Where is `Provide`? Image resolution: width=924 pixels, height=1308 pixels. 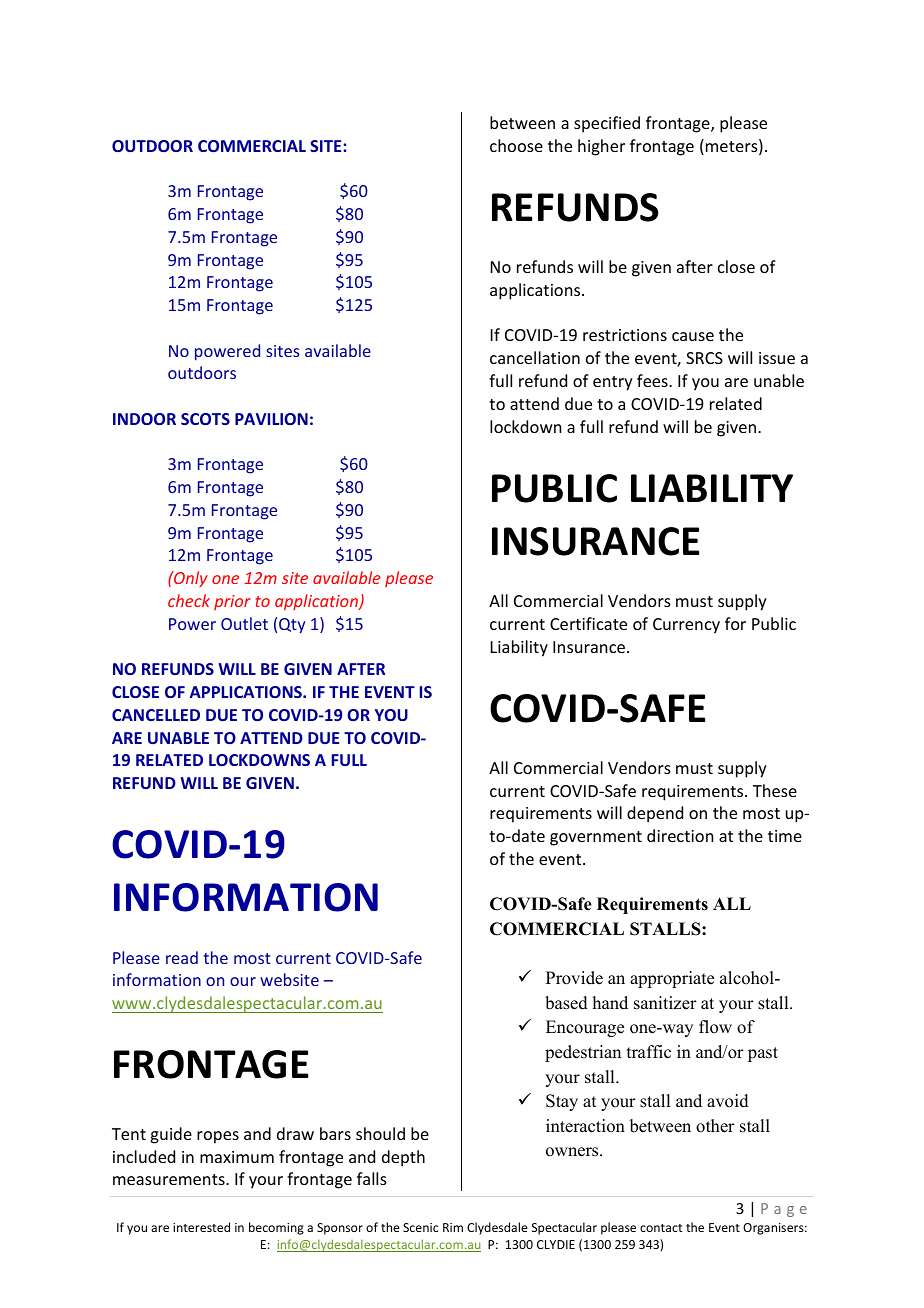
Provide is located at coordinates (574, 978).
